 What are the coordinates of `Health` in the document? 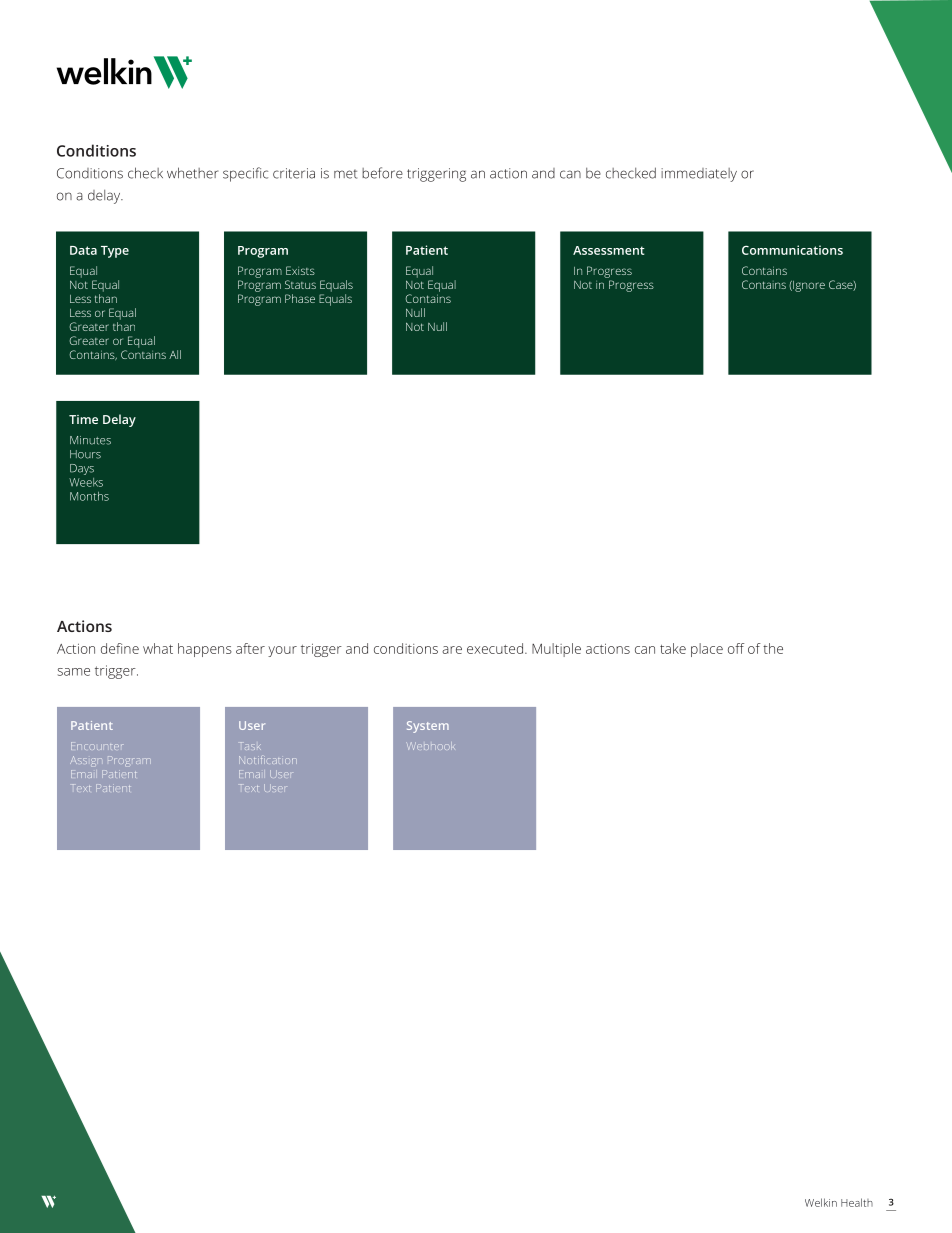 It's located at (857, 1202).
